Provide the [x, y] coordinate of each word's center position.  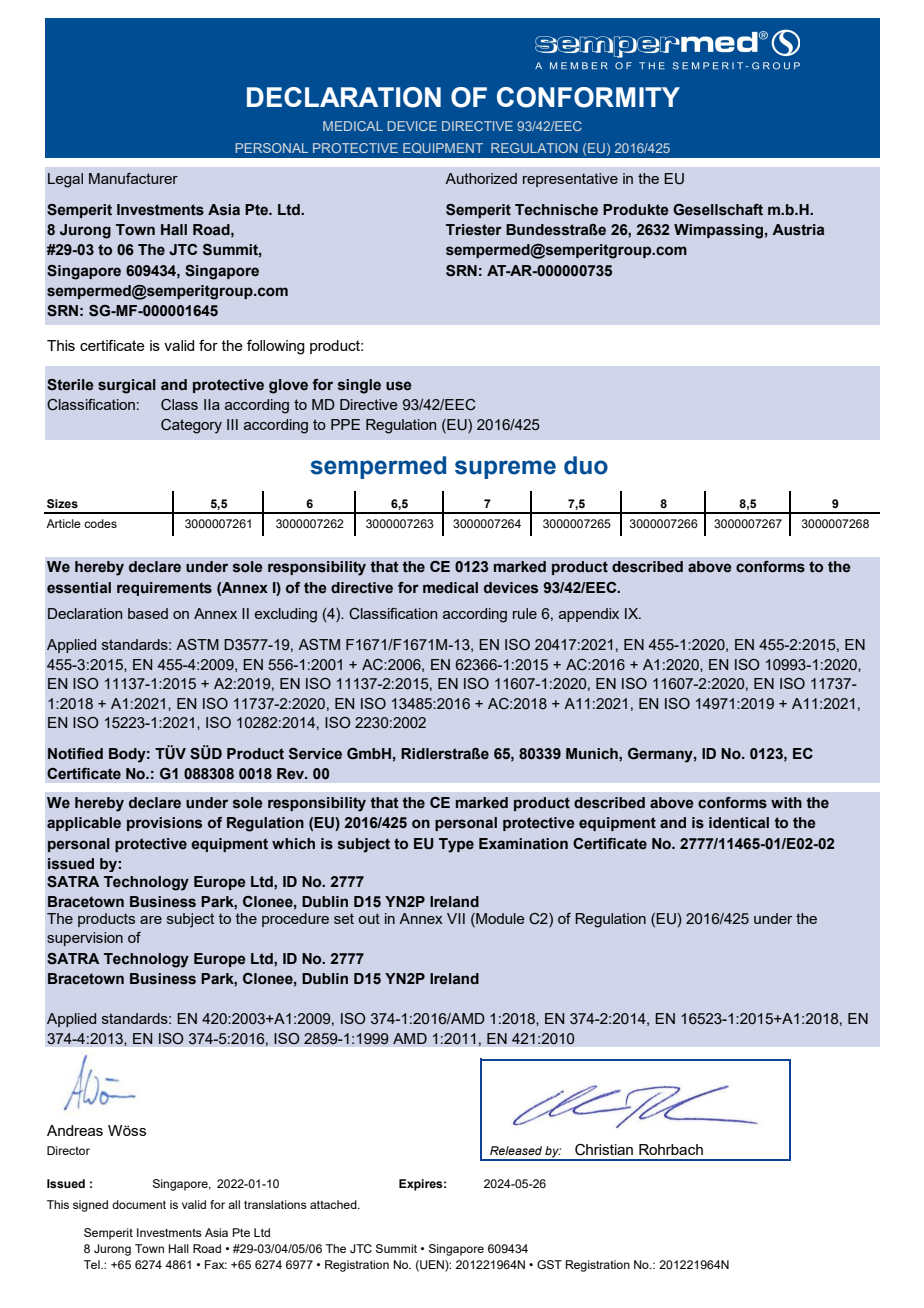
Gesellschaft [718, 210]
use [399, 386]
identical [739, 823]
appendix [589, 615]
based [148, 613]
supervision [85, 939]
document [139, 1204]
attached [334, 1204]
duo [586, 465]
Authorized [481, 178]
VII [456, 918]
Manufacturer [133, 178]
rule [525, 613]
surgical [127, 386]
